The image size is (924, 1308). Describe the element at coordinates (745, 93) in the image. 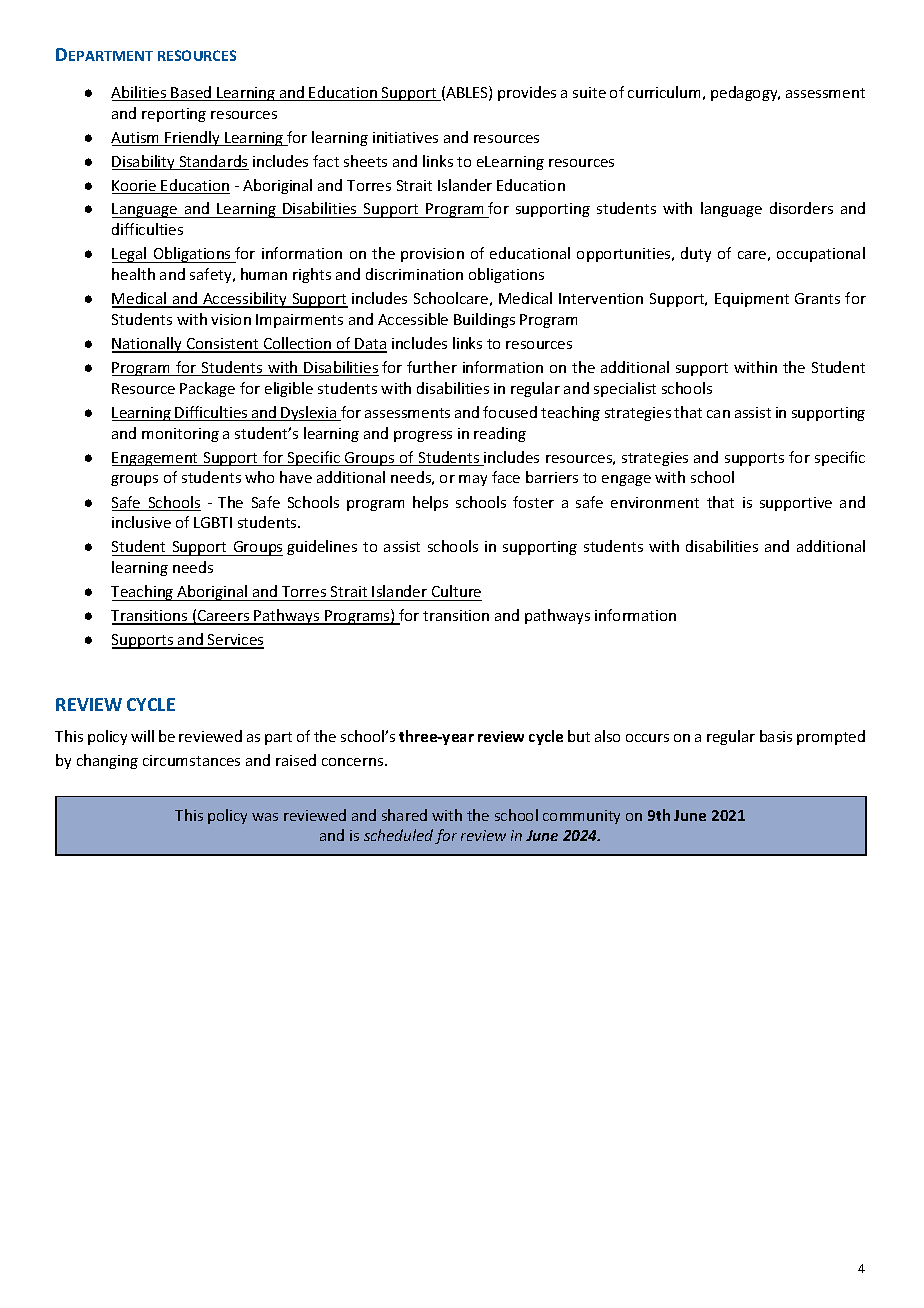

I see `pedagogy` at that location.
